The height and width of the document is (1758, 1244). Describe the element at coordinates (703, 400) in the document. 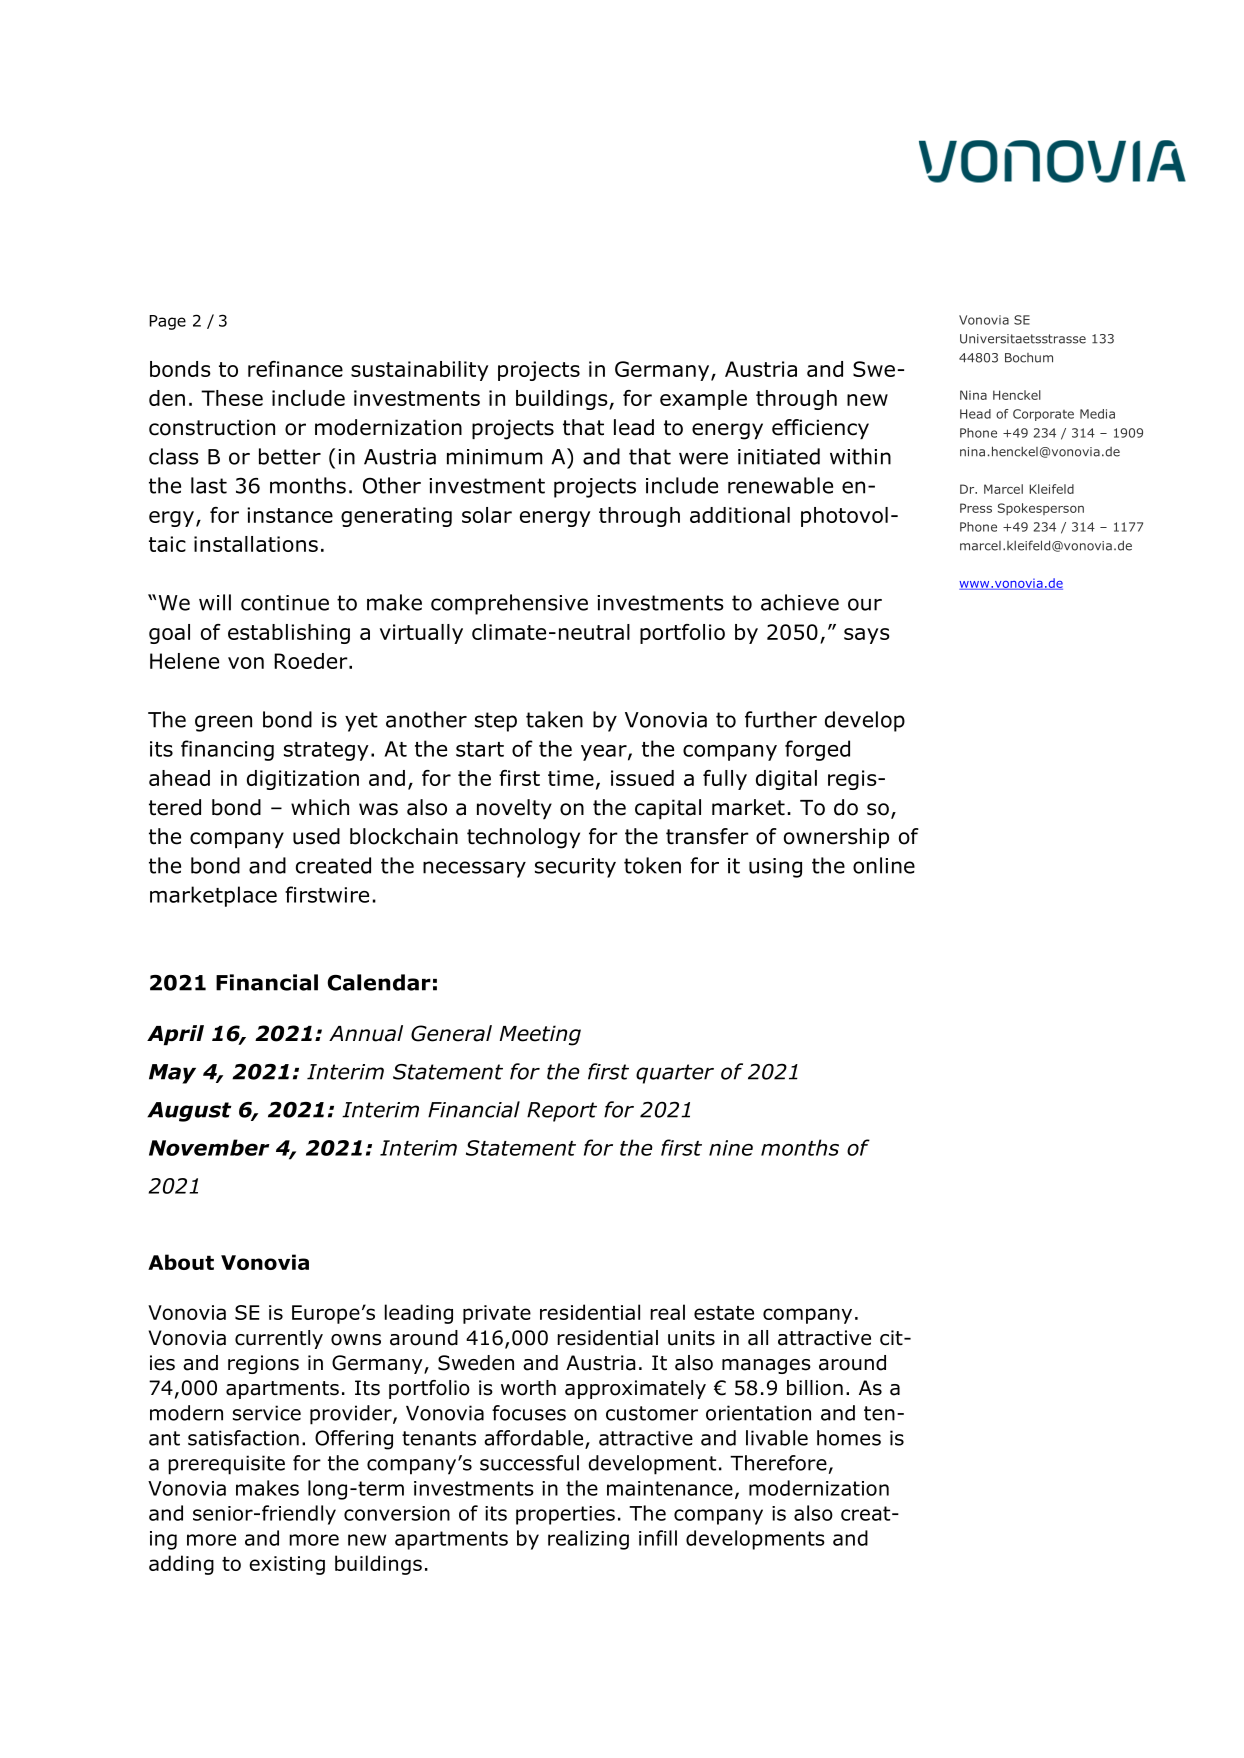

I see `example` at that location.
